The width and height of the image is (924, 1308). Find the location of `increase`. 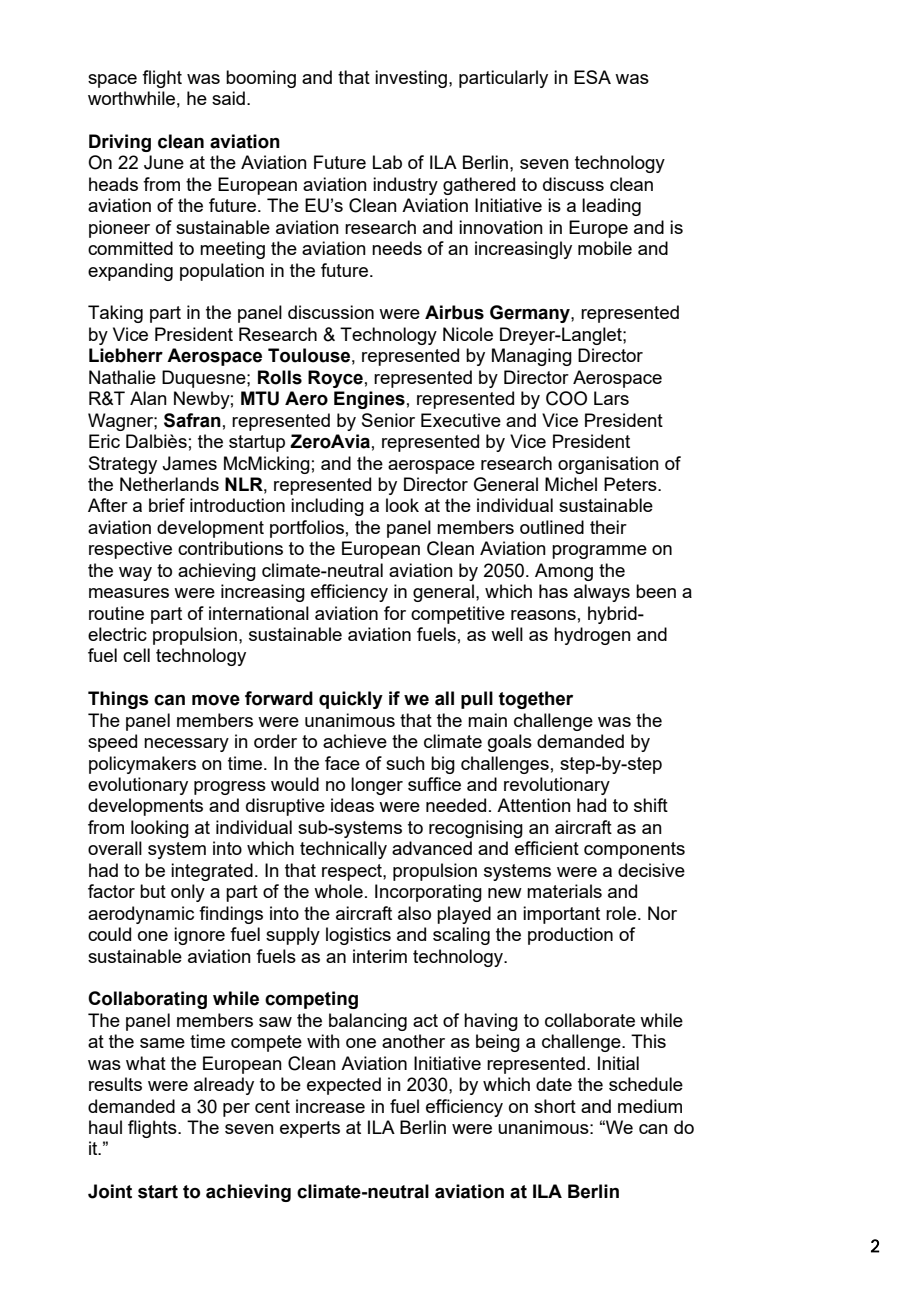

increase is located at coordinates (330, 1106).
